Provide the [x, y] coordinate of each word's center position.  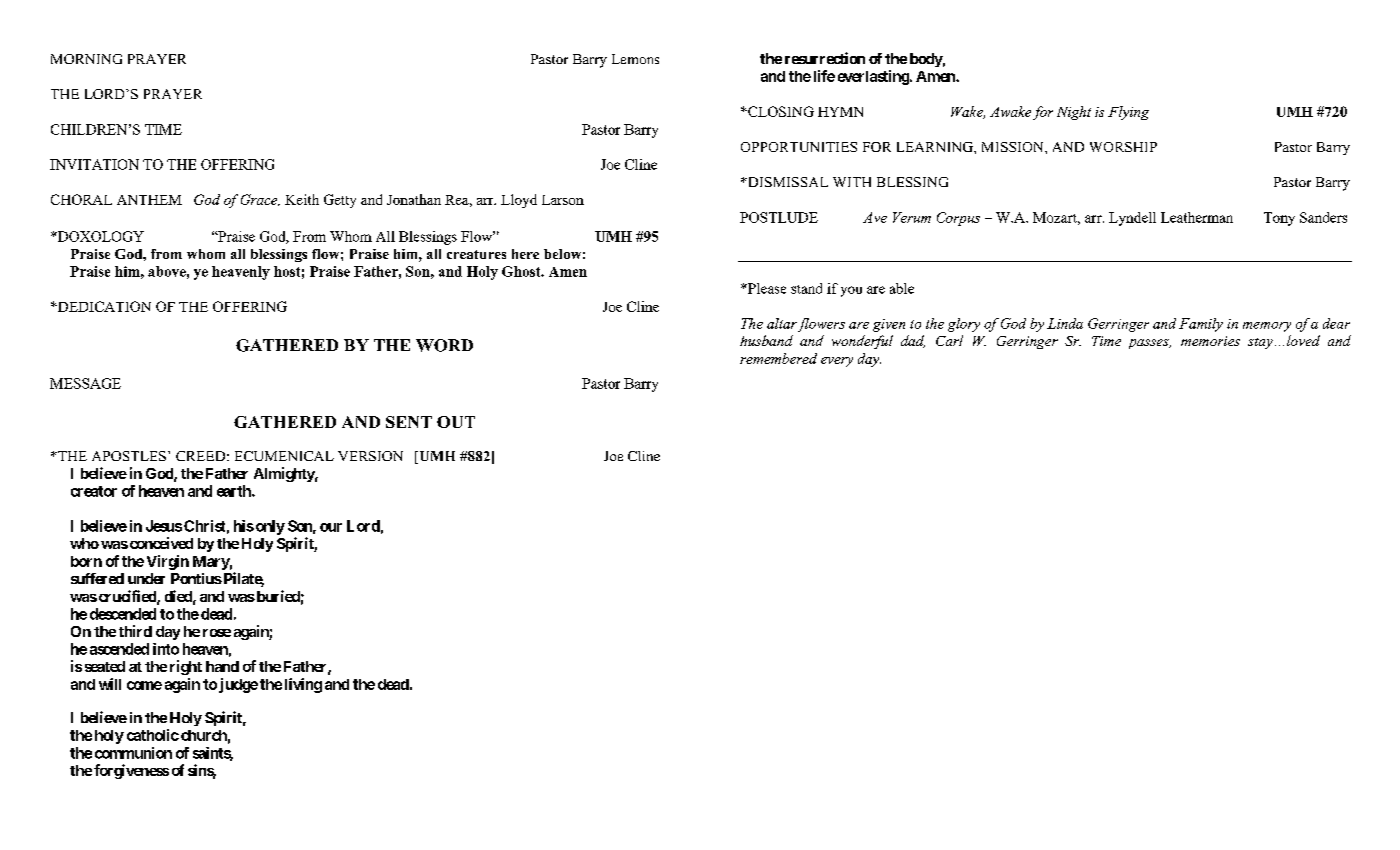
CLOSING [780, 111]
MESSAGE [85, 383]
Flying [1128, 113]
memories [1210, 341]
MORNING [86, 59]
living [303, 685]
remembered [778, 358]
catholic [153, 735]
